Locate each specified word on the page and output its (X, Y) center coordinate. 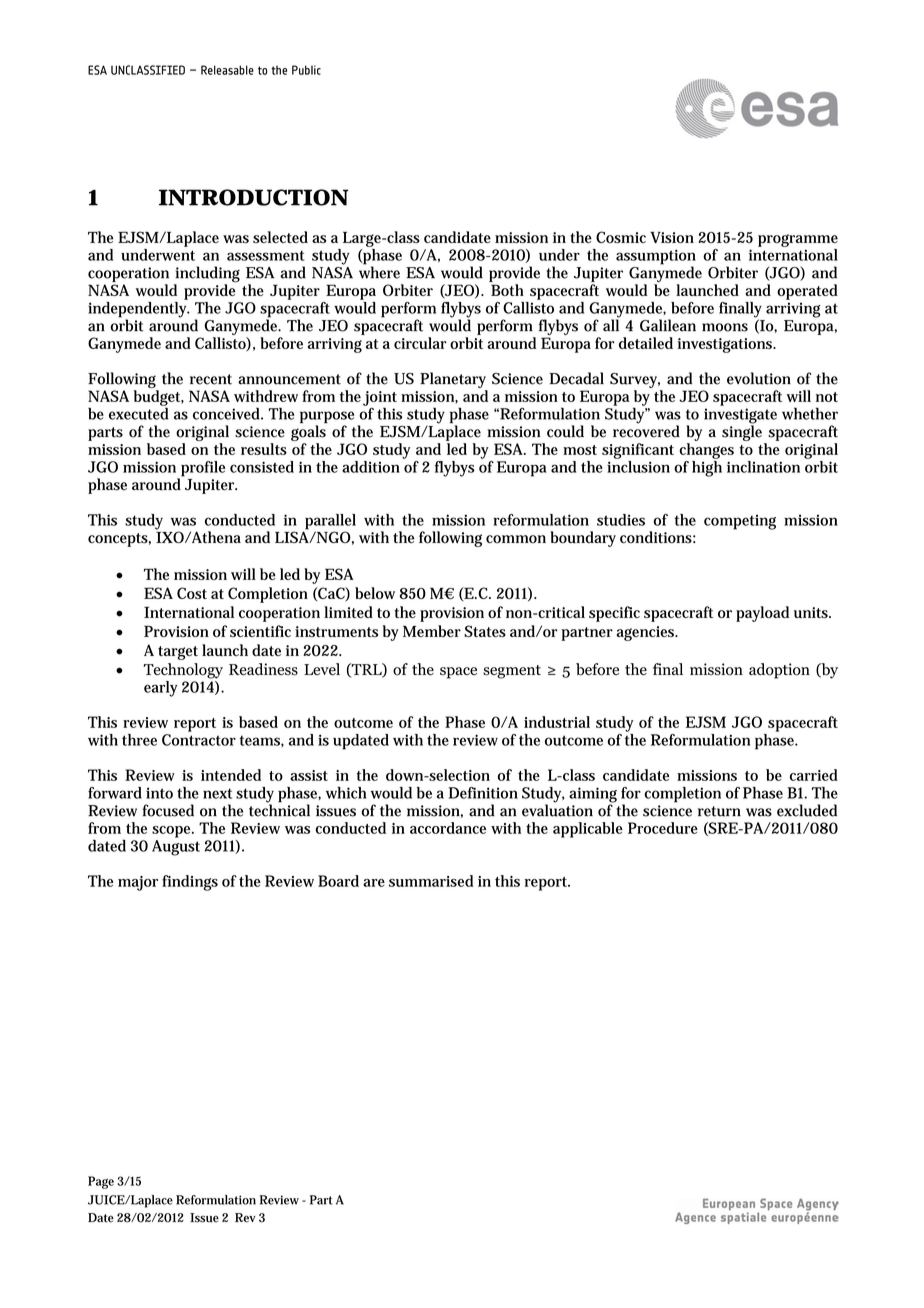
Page (101, 1182)
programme (798, 240)
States (485, 631)
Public (306, 70)
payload (762, 614)
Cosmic (621, 237)
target (178, 653)
